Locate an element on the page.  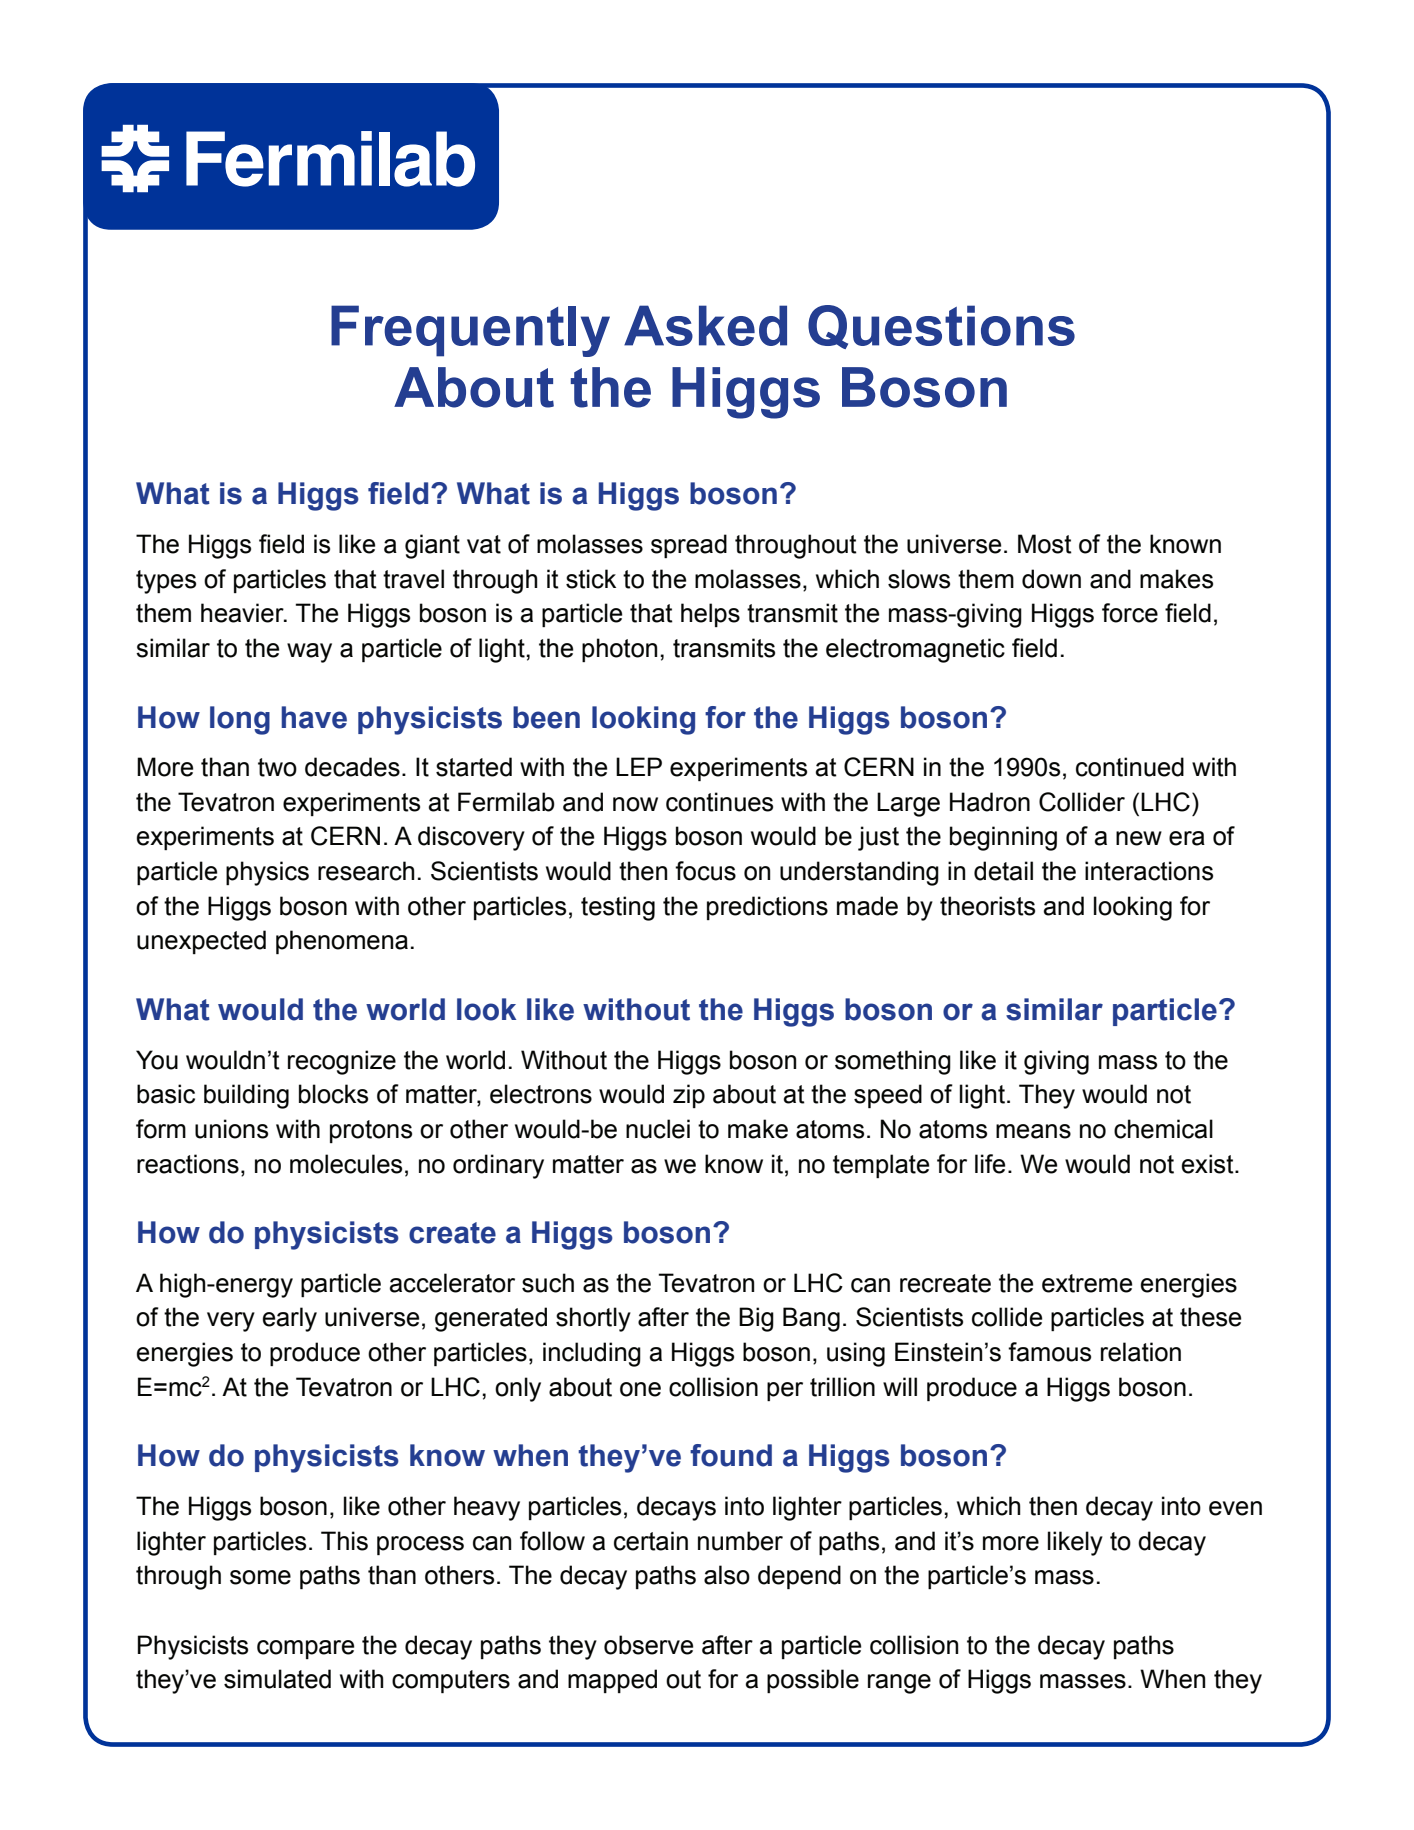
continued is located at coordinates (1130, 767).
